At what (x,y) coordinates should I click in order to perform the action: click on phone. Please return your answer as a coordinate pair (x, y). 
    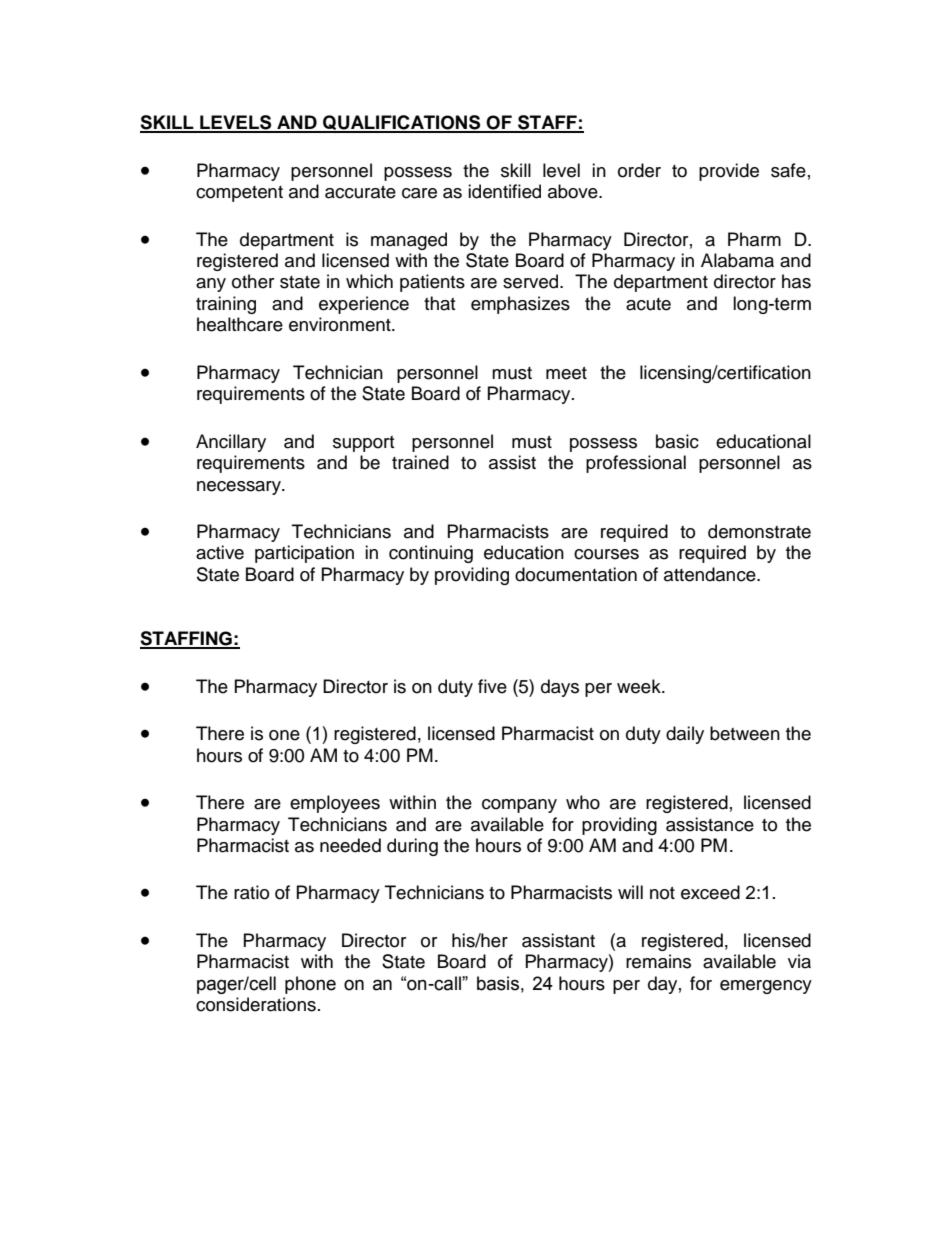
    Looking at the image, I should click on (310, 985).
